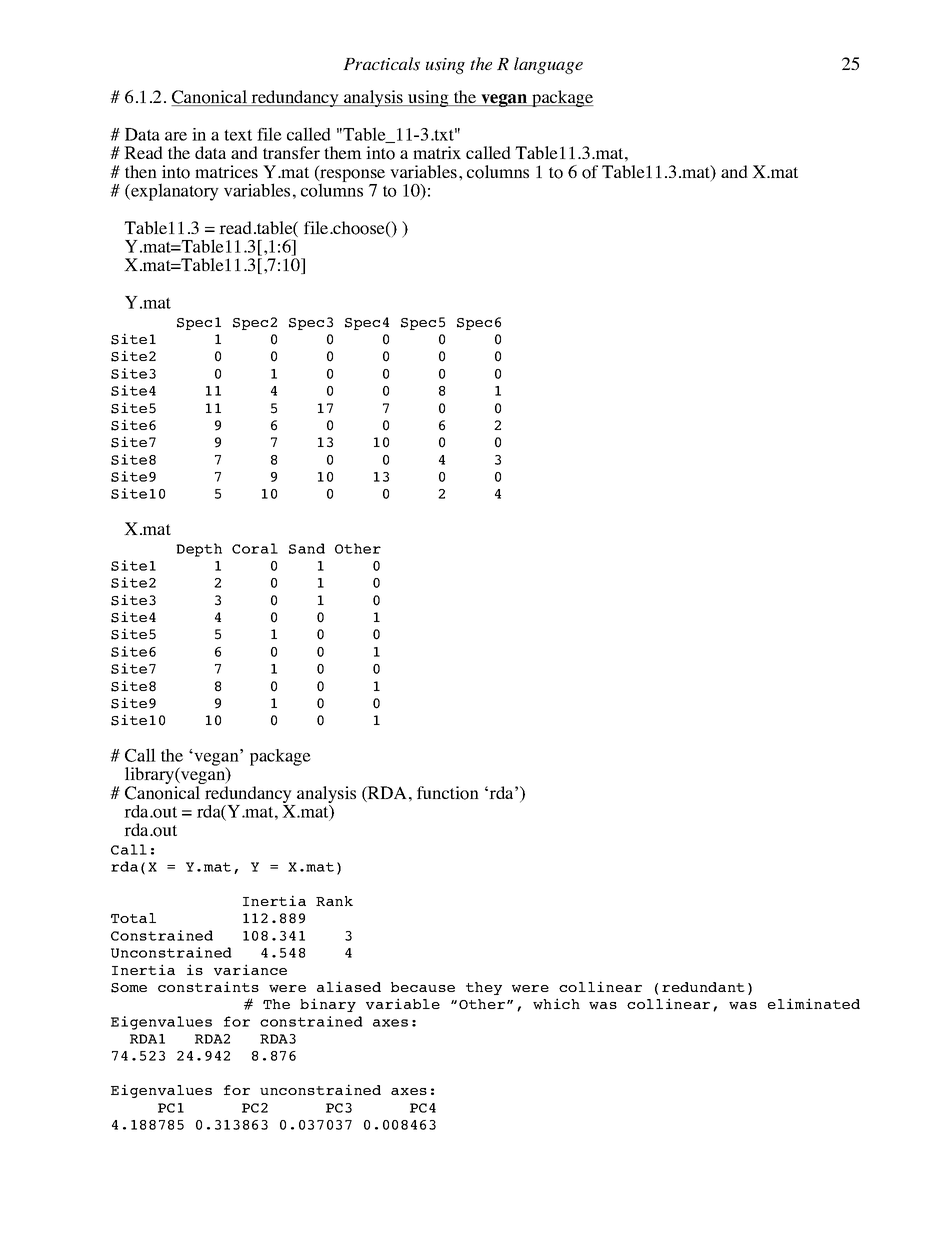 The height and width of the screenshot is (1233, 952). Describe the element at coordinates (174, 192) in the screenshot. I see `explanatory` at that location.
